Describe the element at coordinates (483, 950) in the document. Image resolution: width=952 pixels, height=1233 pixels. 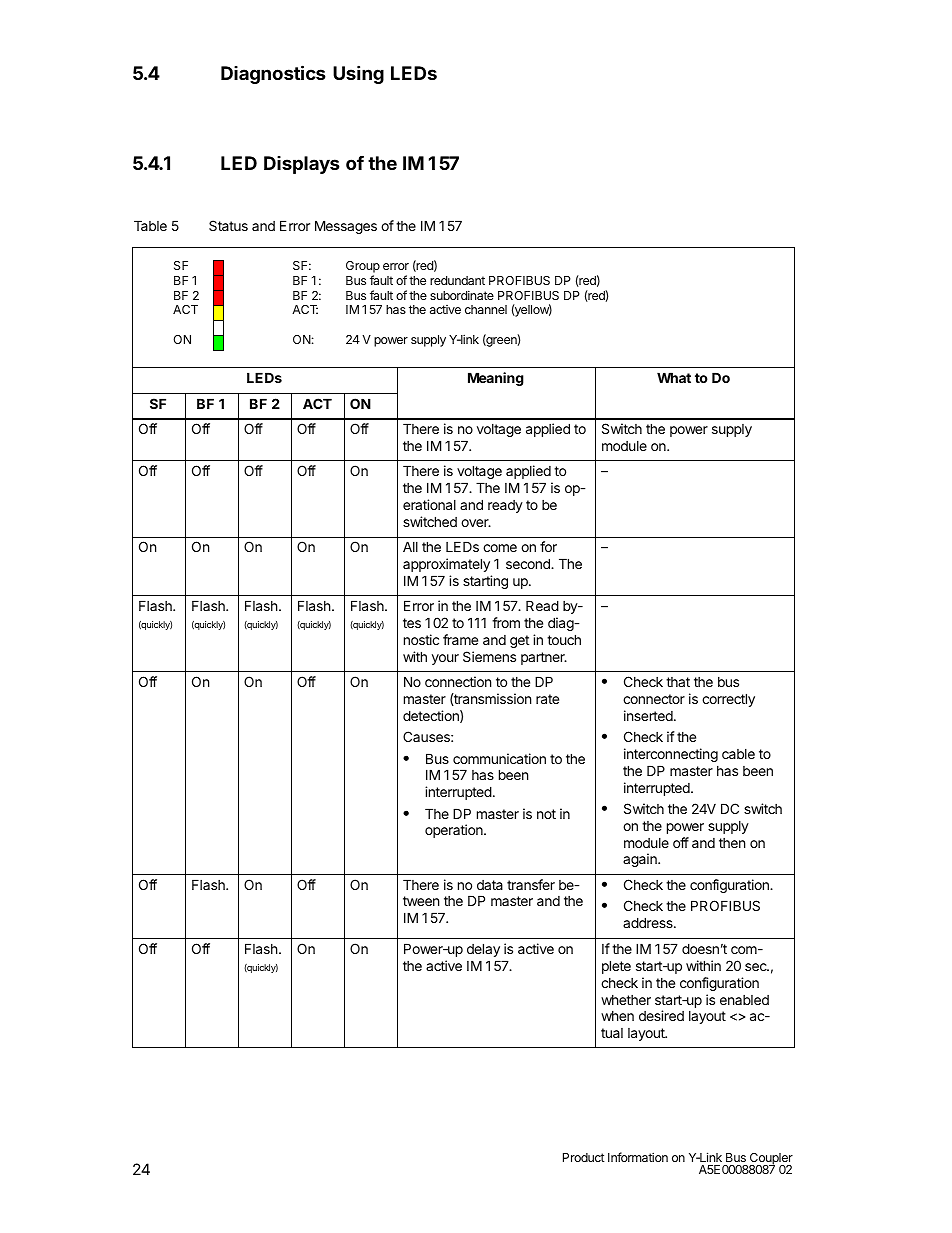
I see `delay` at that location.
